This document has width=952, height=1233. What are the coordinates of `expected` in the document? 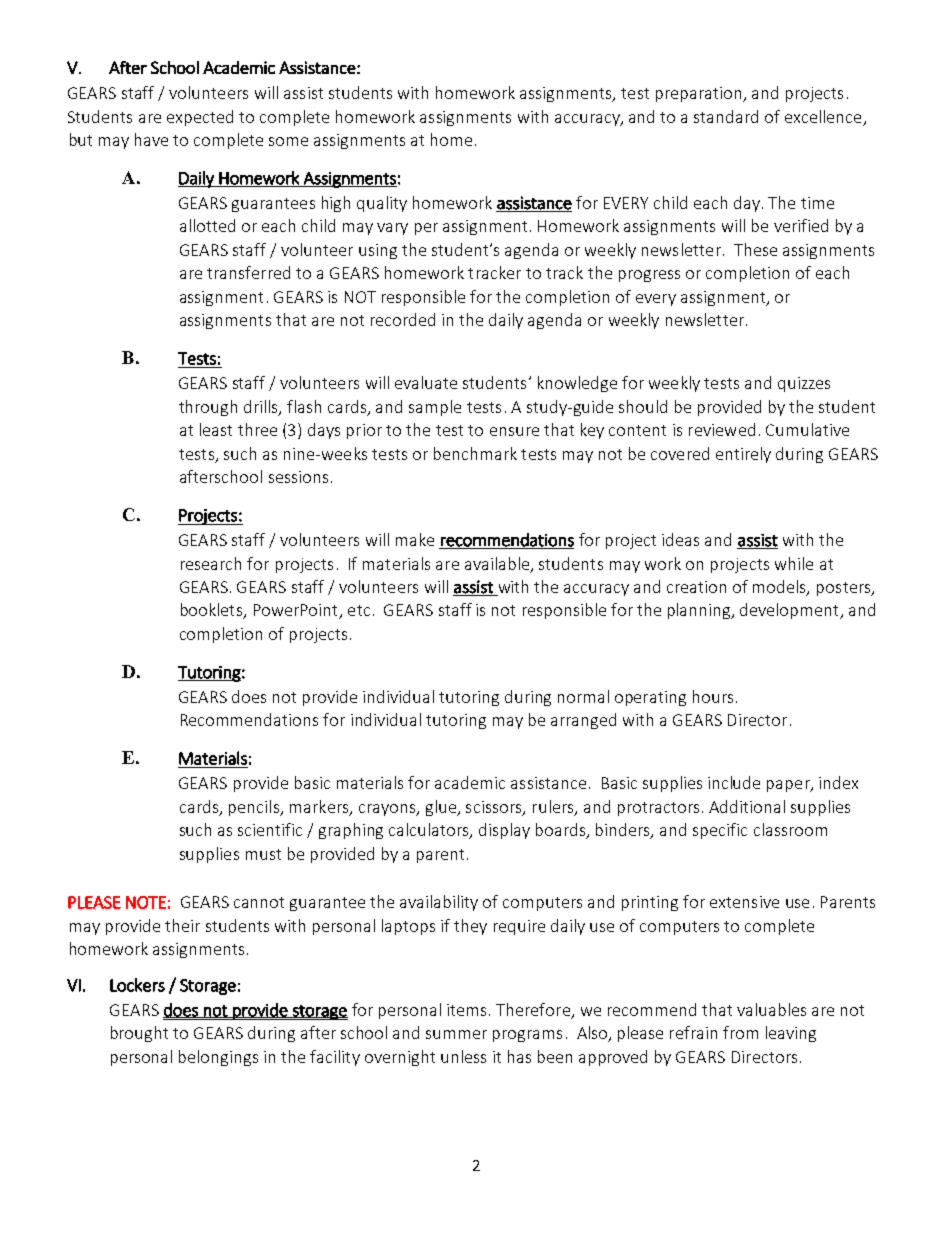 It's located at (200, 118).
